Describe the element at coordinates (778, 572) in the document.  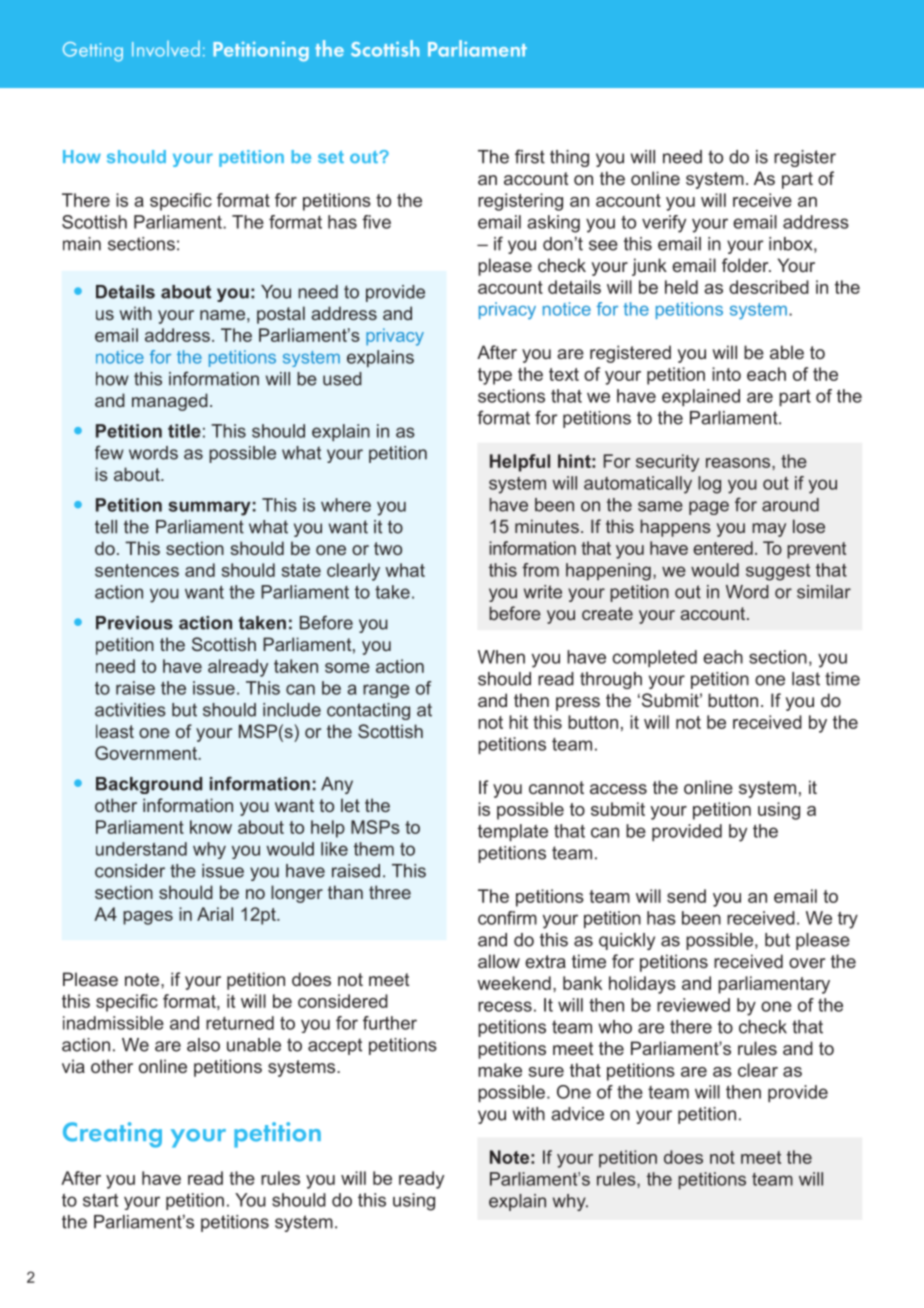
I see `suggest` at that location.
